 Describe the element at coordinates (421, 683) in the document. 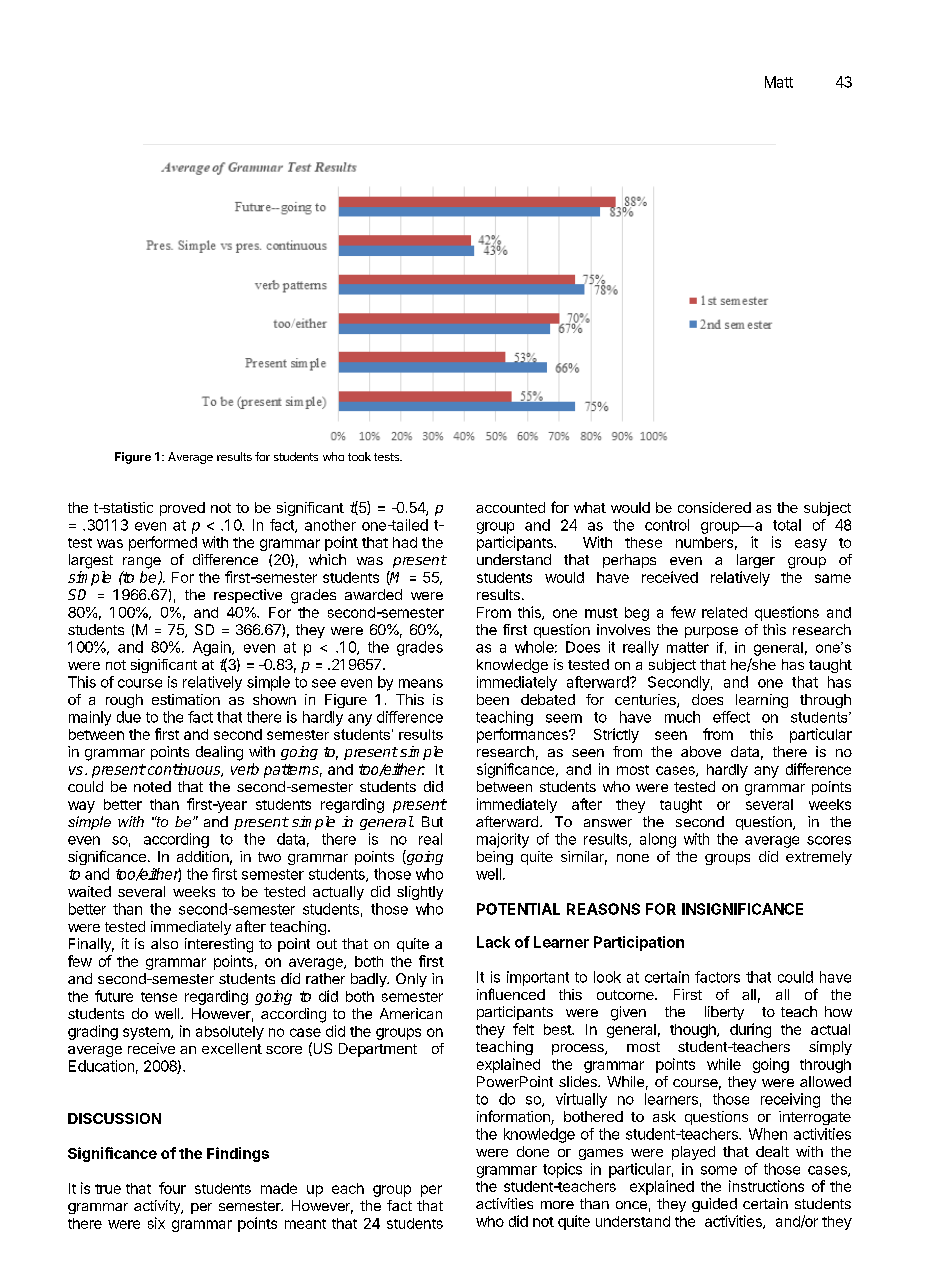

I see `means` at that location.
